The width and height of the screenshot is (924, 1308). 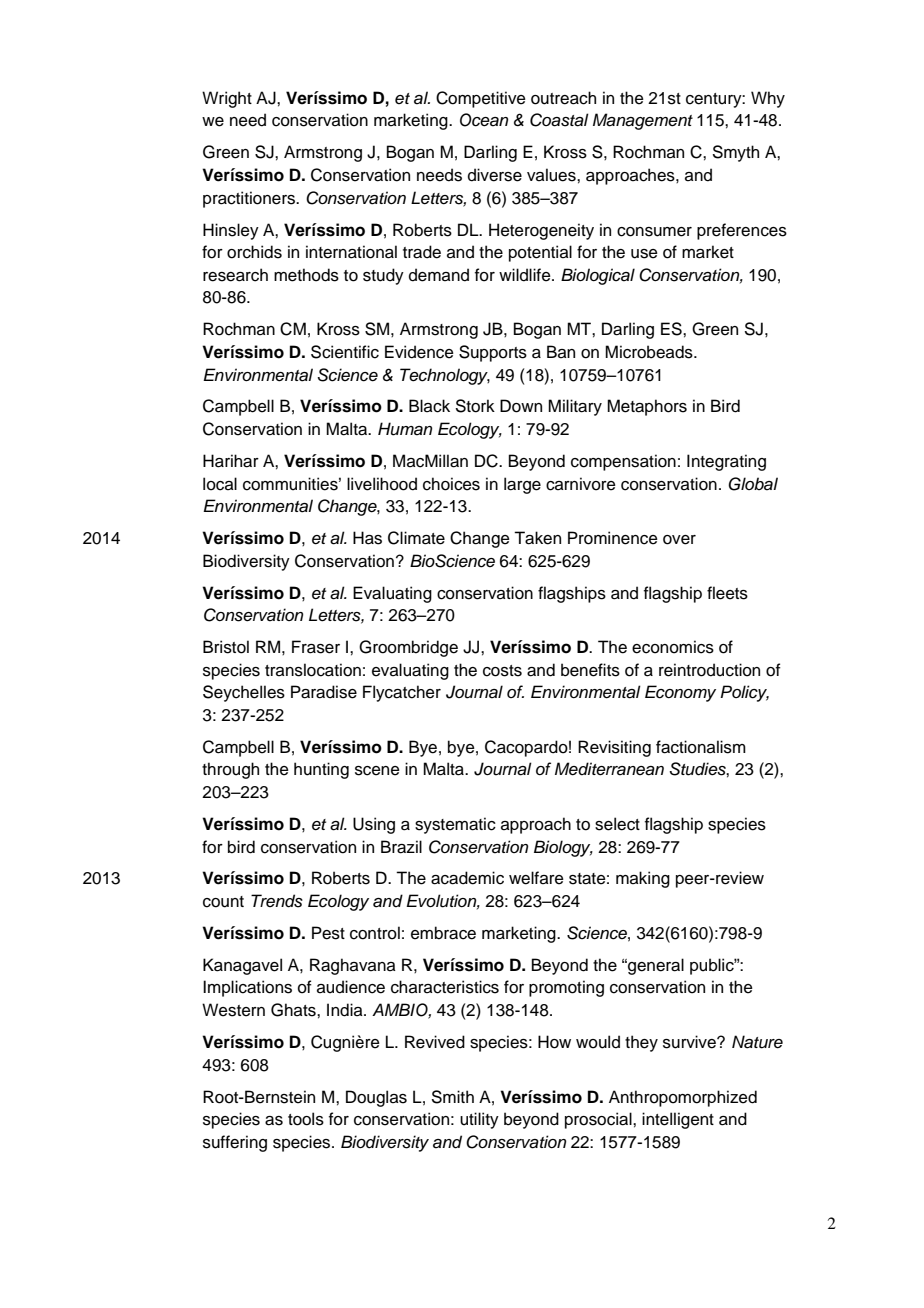 What do you see at coordinates (683, 1098) in the screenshot?
I see `Anthropomorphized` at bounding box center [683, 1098].
